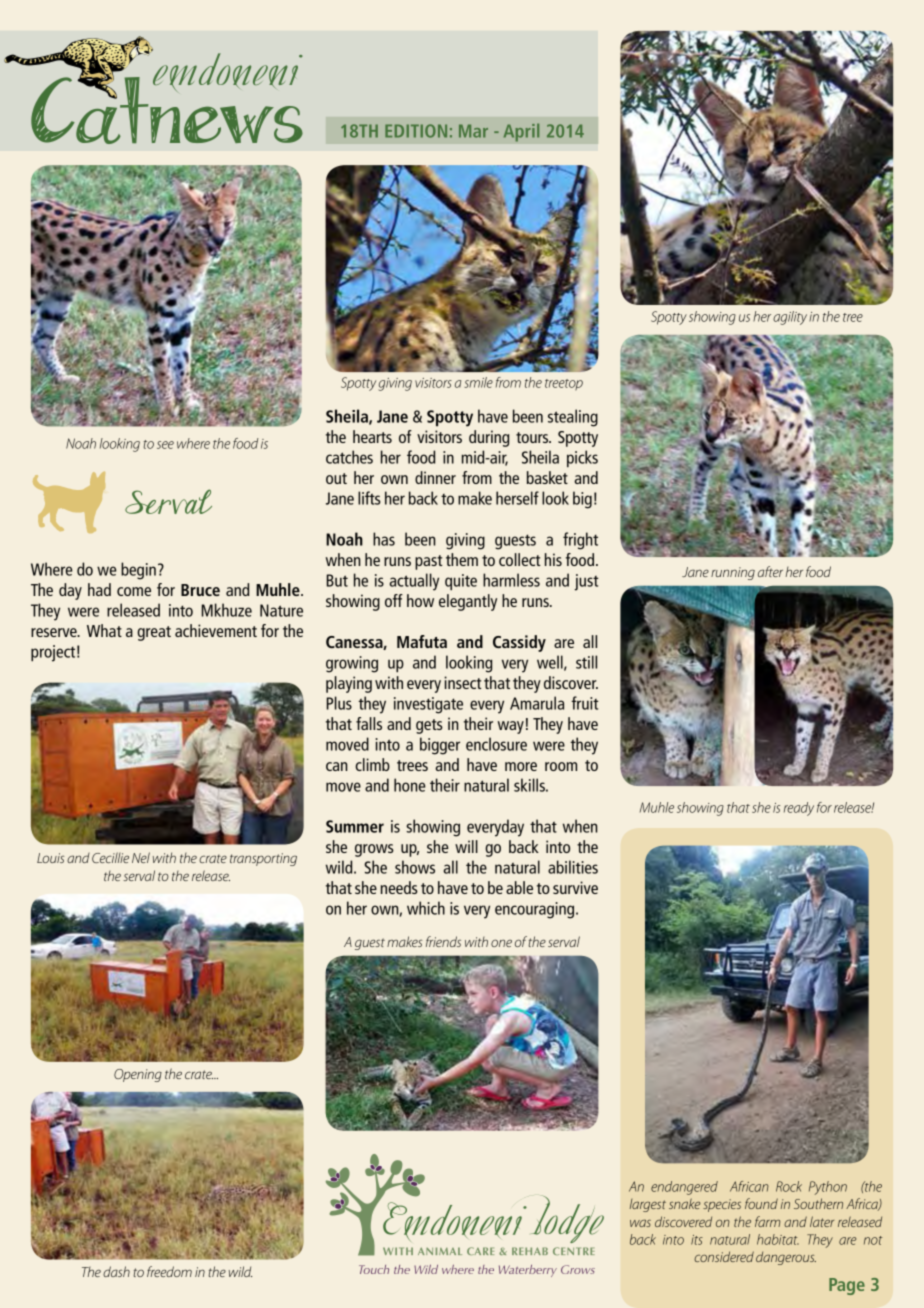 The width and height of the screenshot is (924, 1308). I want to click on April, so click(521, 132).
